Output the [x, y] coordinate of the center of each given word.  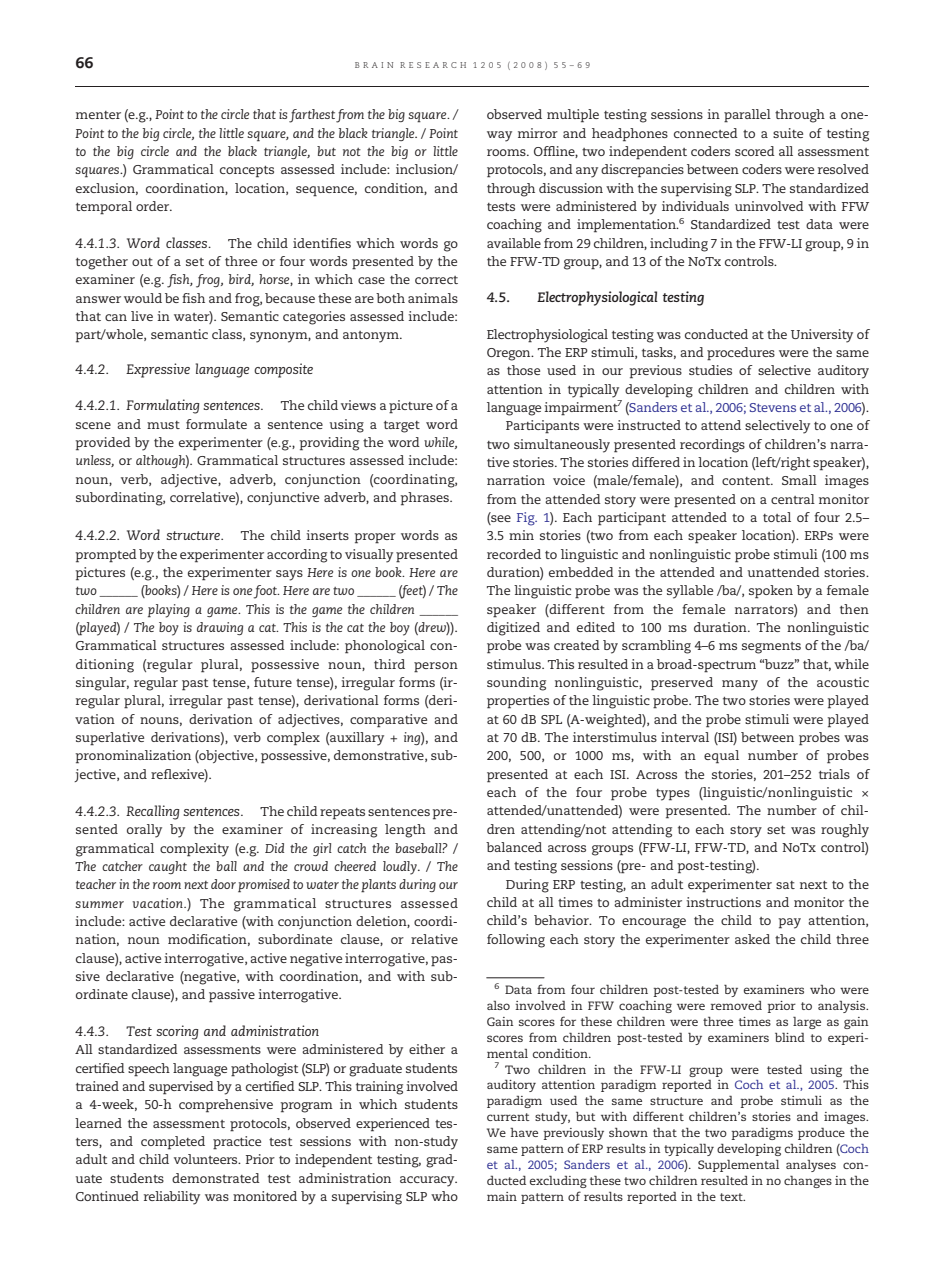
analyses [811, 1166]
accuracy [428, 1181]
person [436, 667]
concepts [247, 172]
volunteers [207, 1159]
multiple [573, 116]
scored [755, 151]
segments [771, 648]
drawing [220, 628]
